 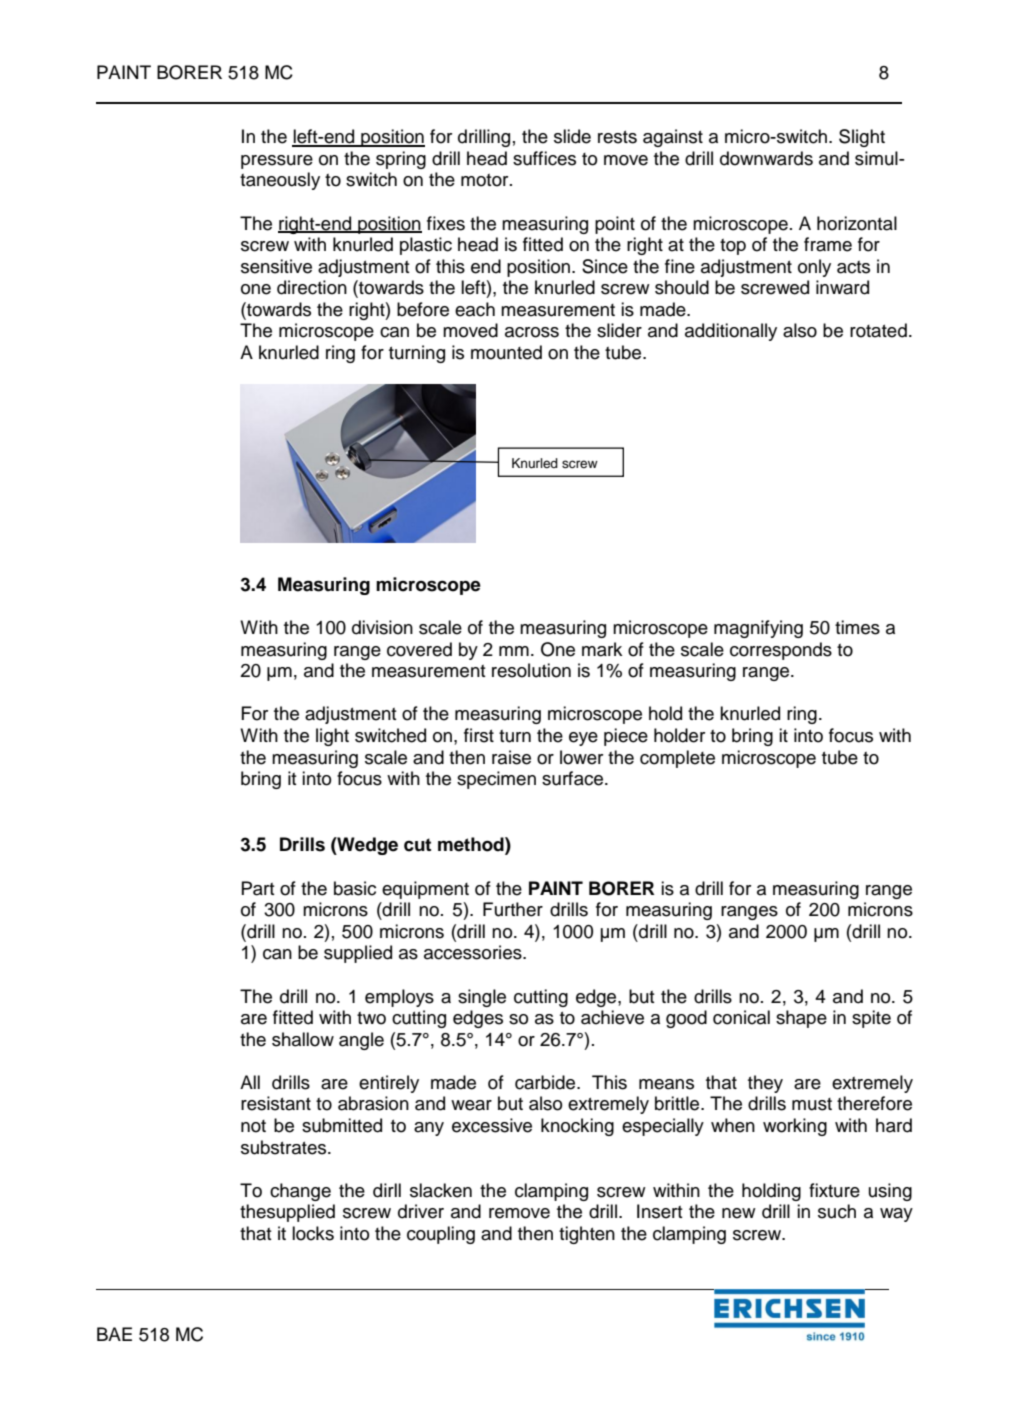 I want to click on Further, so click(x=513, y=909).
